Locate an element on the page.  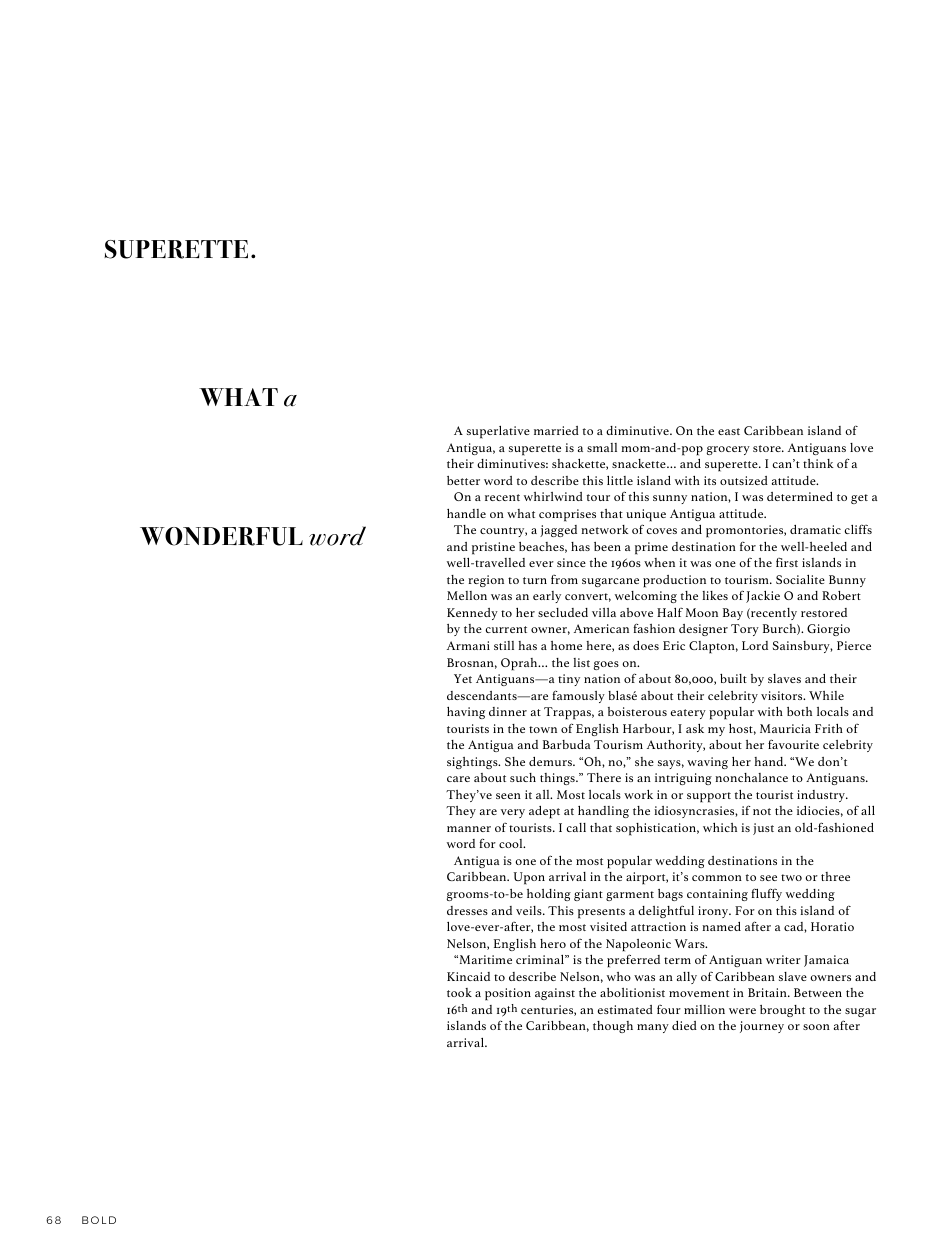
WONDERFUL is located at coordinates (221, 536).
